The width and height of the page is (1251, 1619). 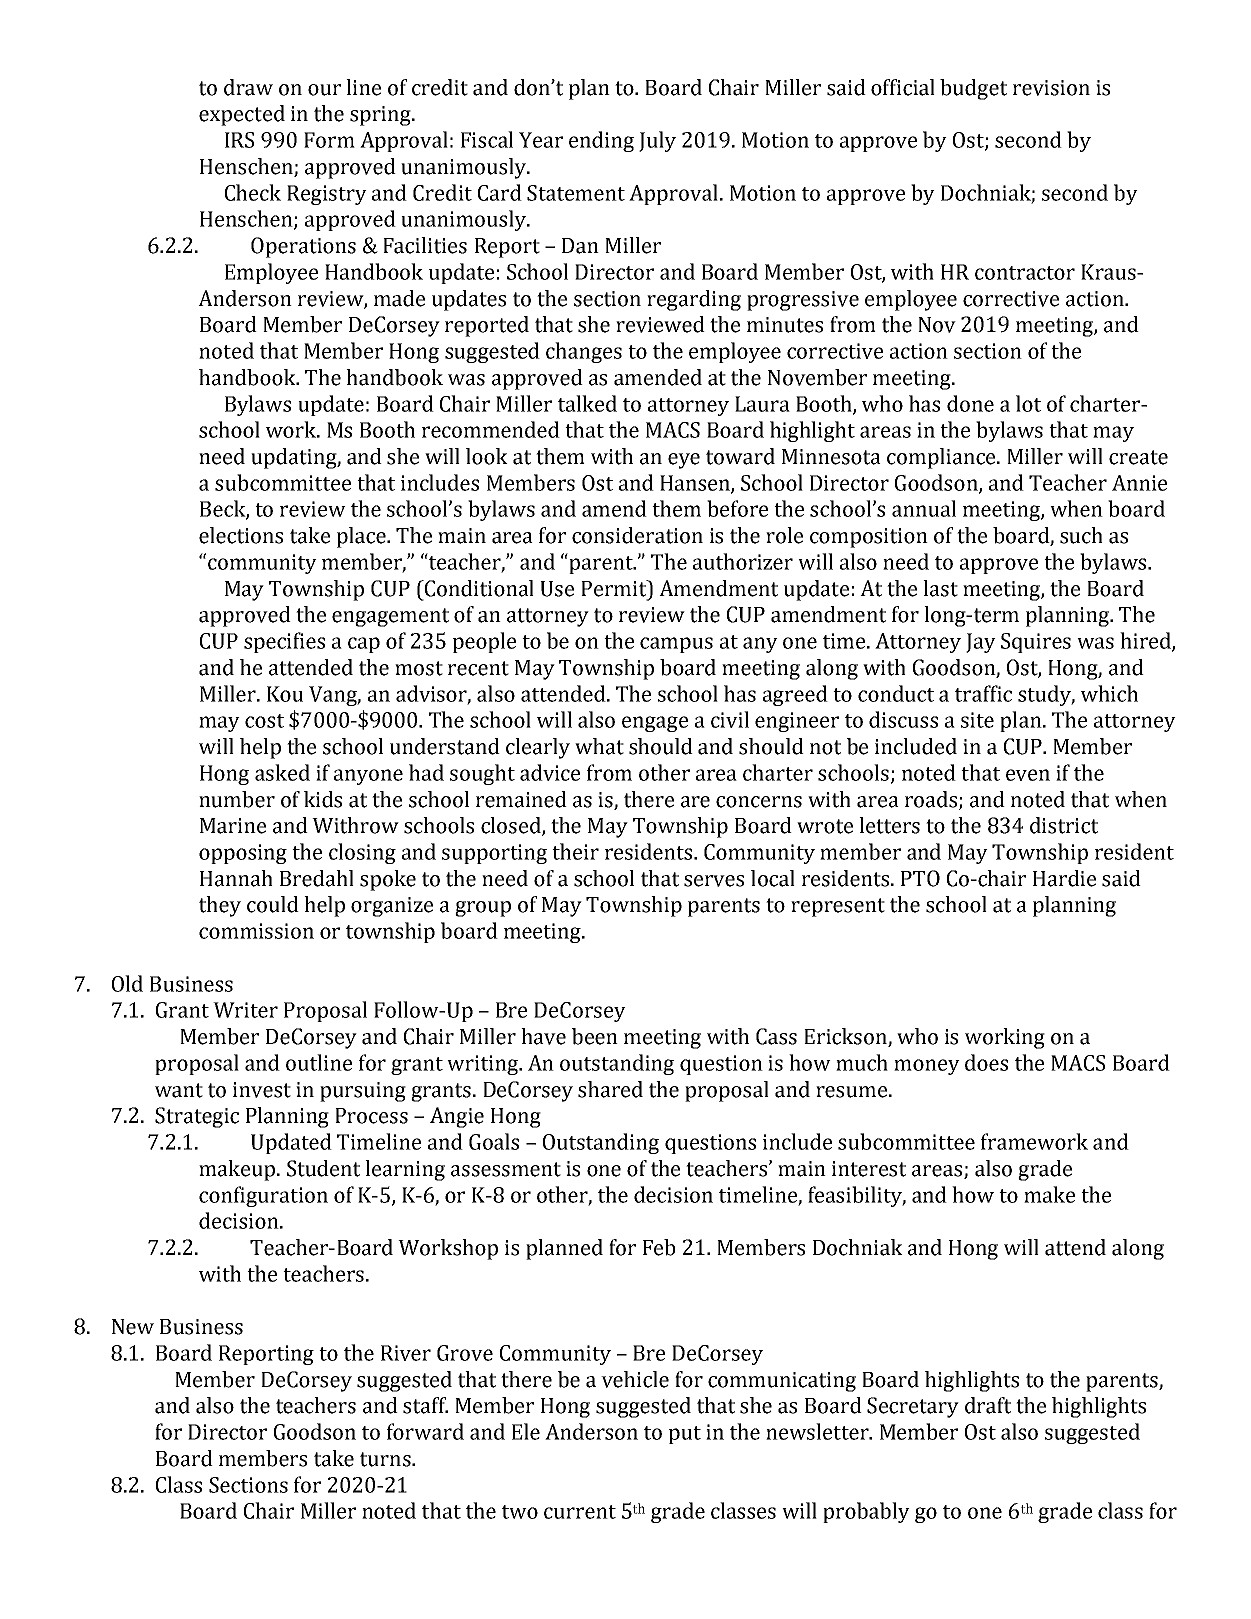 What do you see at coordinates (988, 1405) in the page?
I see `draft` at bounding box center [988, 1405].
